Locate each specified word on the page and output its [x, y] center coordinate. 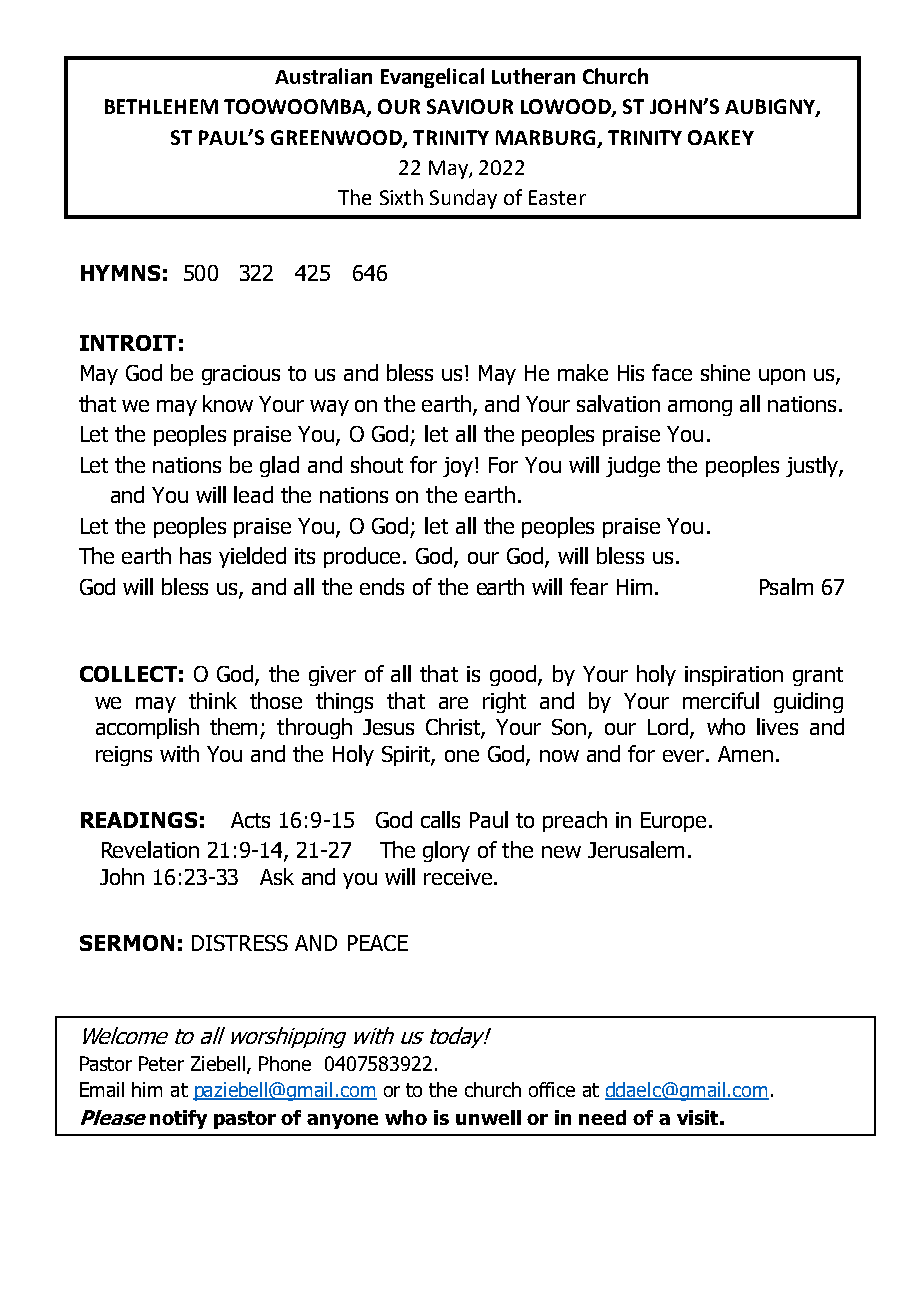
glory [446, 851]
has [195, 555]
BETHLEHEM [161, 106]
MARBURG [545, 137]
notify [178, 1119]
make [583, 372]
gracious [241, 375]
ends [382, 586]
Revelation [150, 849]
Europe [673, 822]
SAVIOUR [470, 106]
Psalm [786, 586]
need [602, 1117]
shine [725, 372]
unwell [488, 1117]
